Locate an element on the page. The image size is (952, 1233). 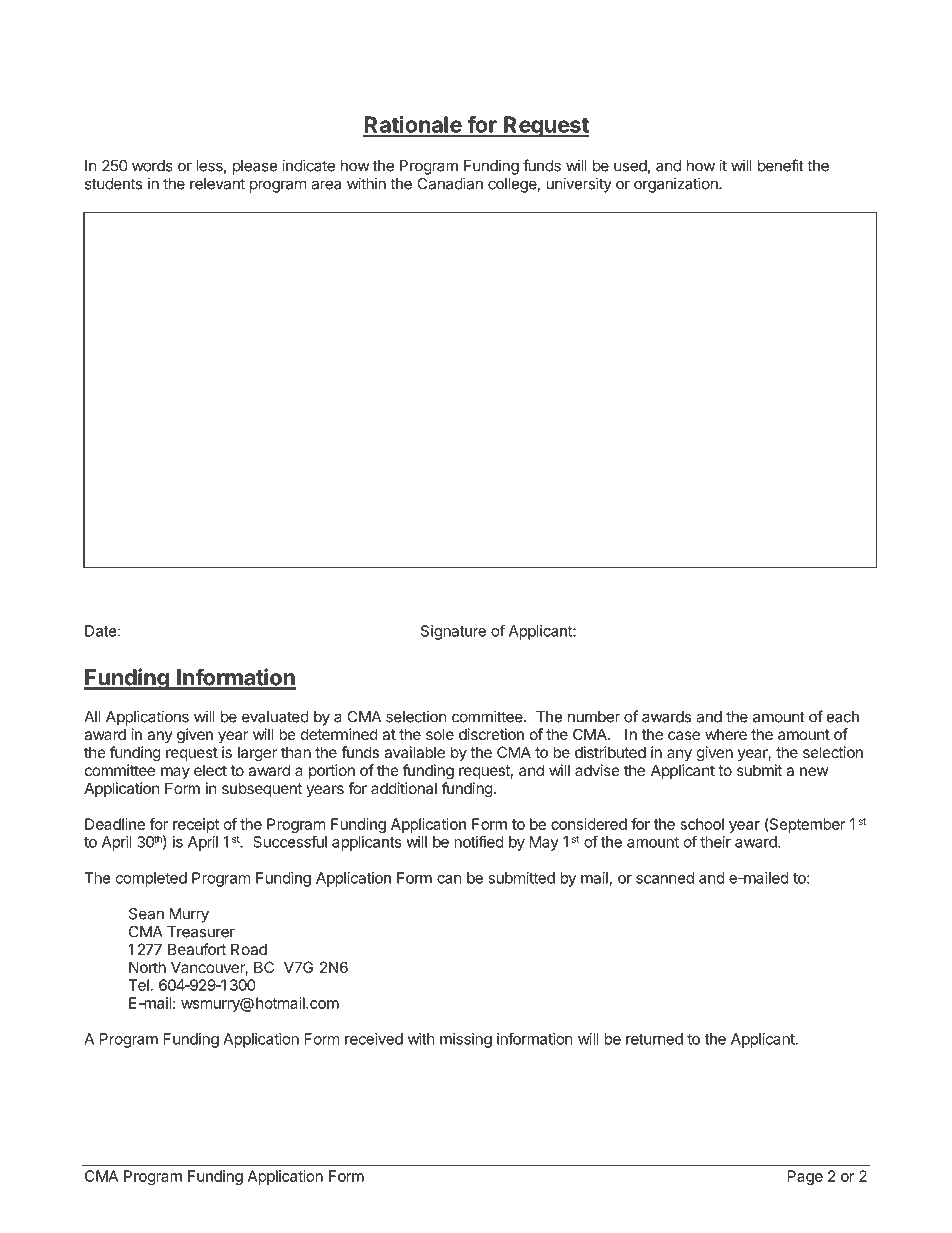
organization is located at coordinates (677, 185).
